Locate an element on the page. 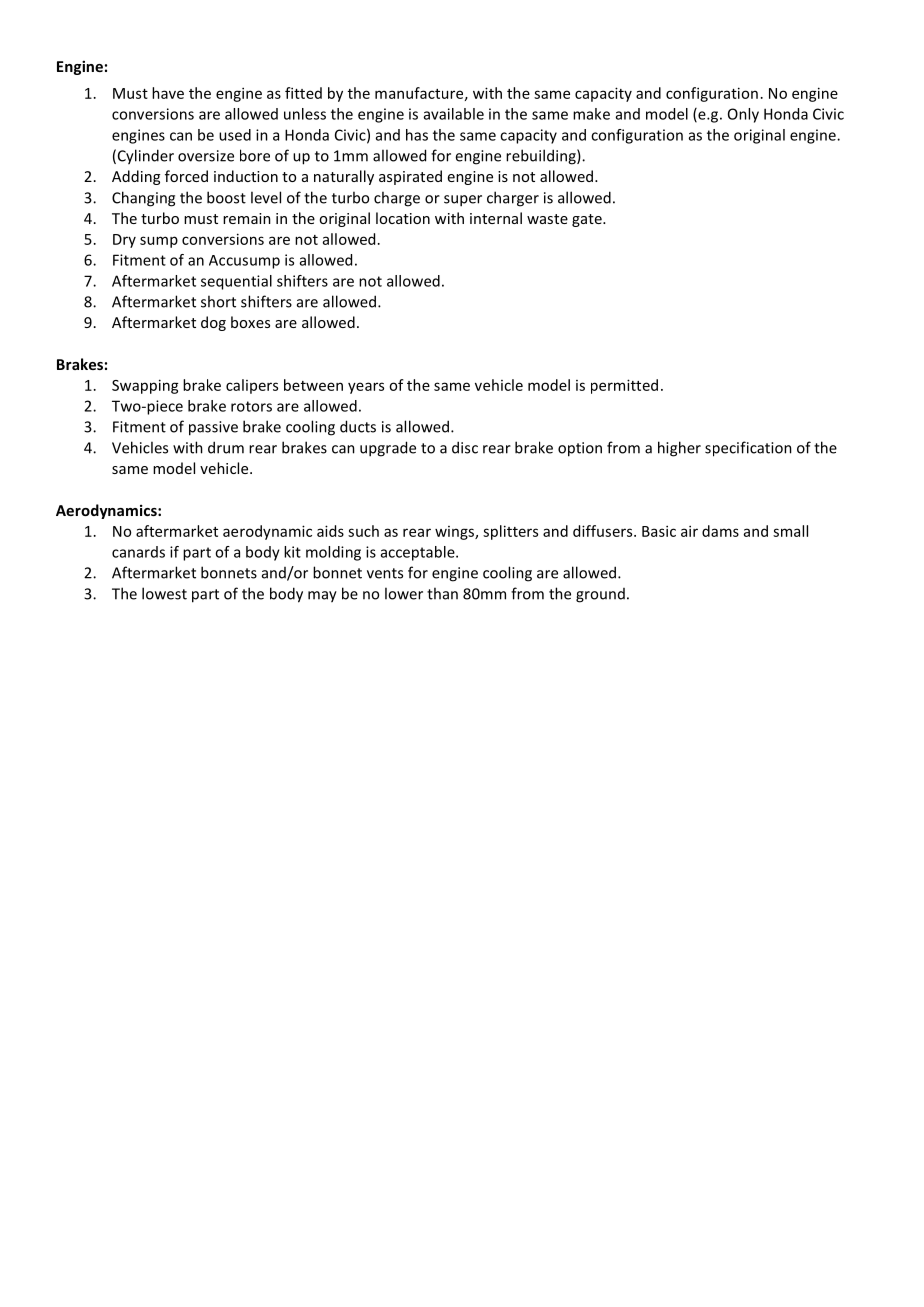  permitted is located at coordinates (624, 386).
